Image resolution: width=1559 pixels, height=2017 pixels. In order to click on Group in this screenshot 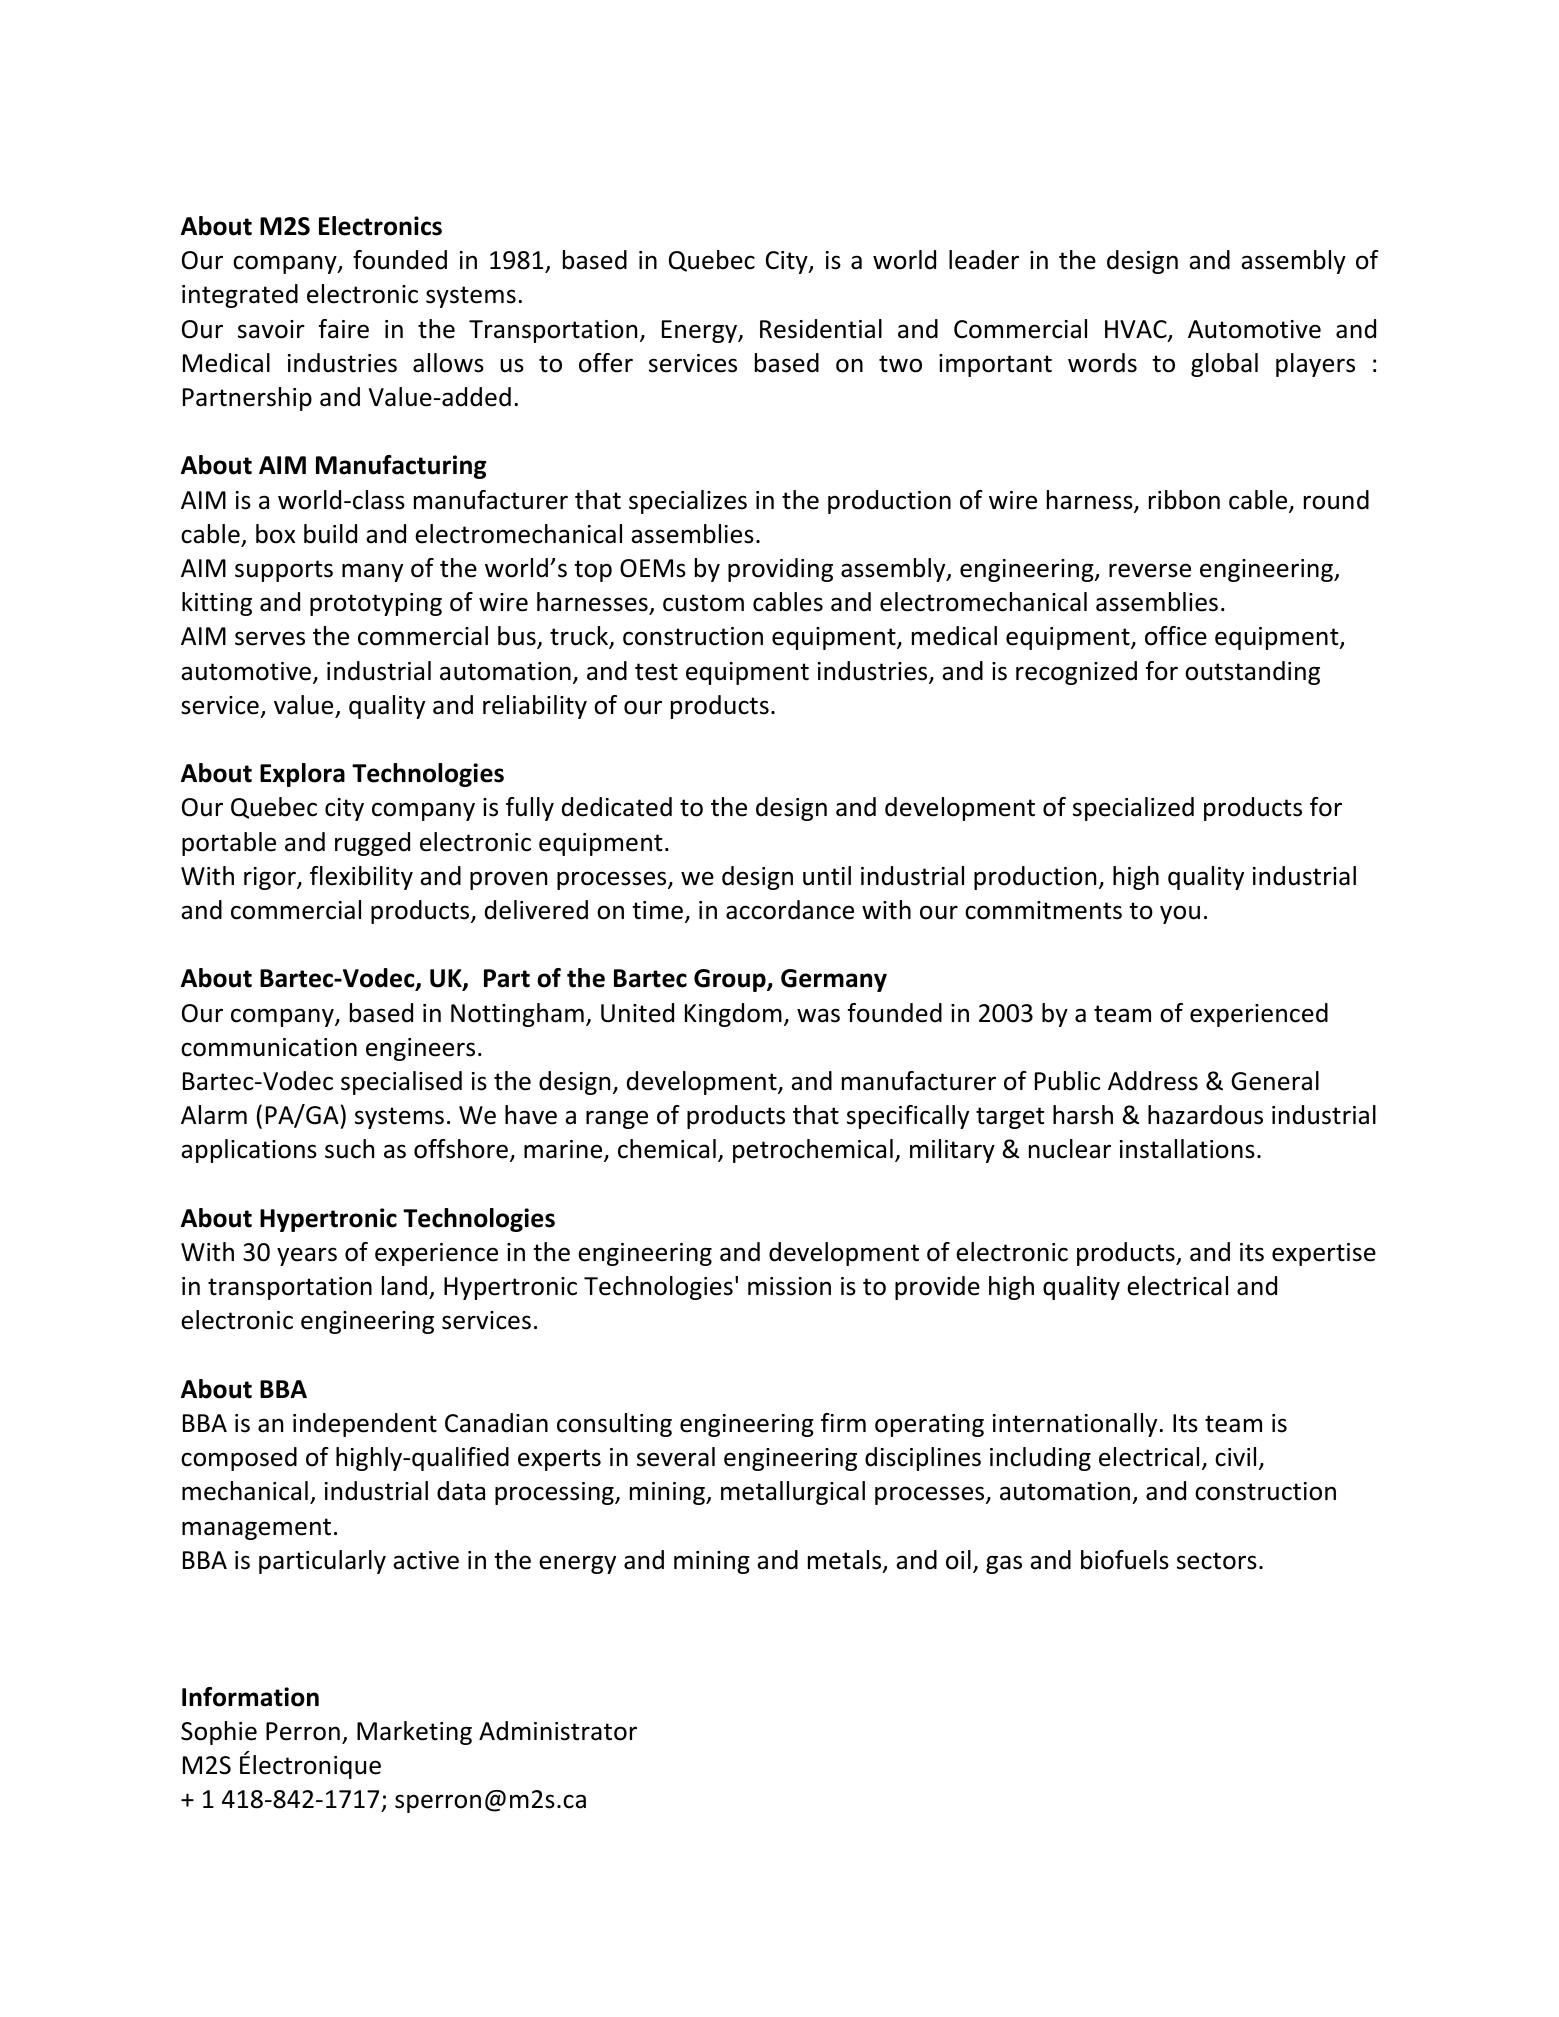, I will do `click(731, 980)`.
